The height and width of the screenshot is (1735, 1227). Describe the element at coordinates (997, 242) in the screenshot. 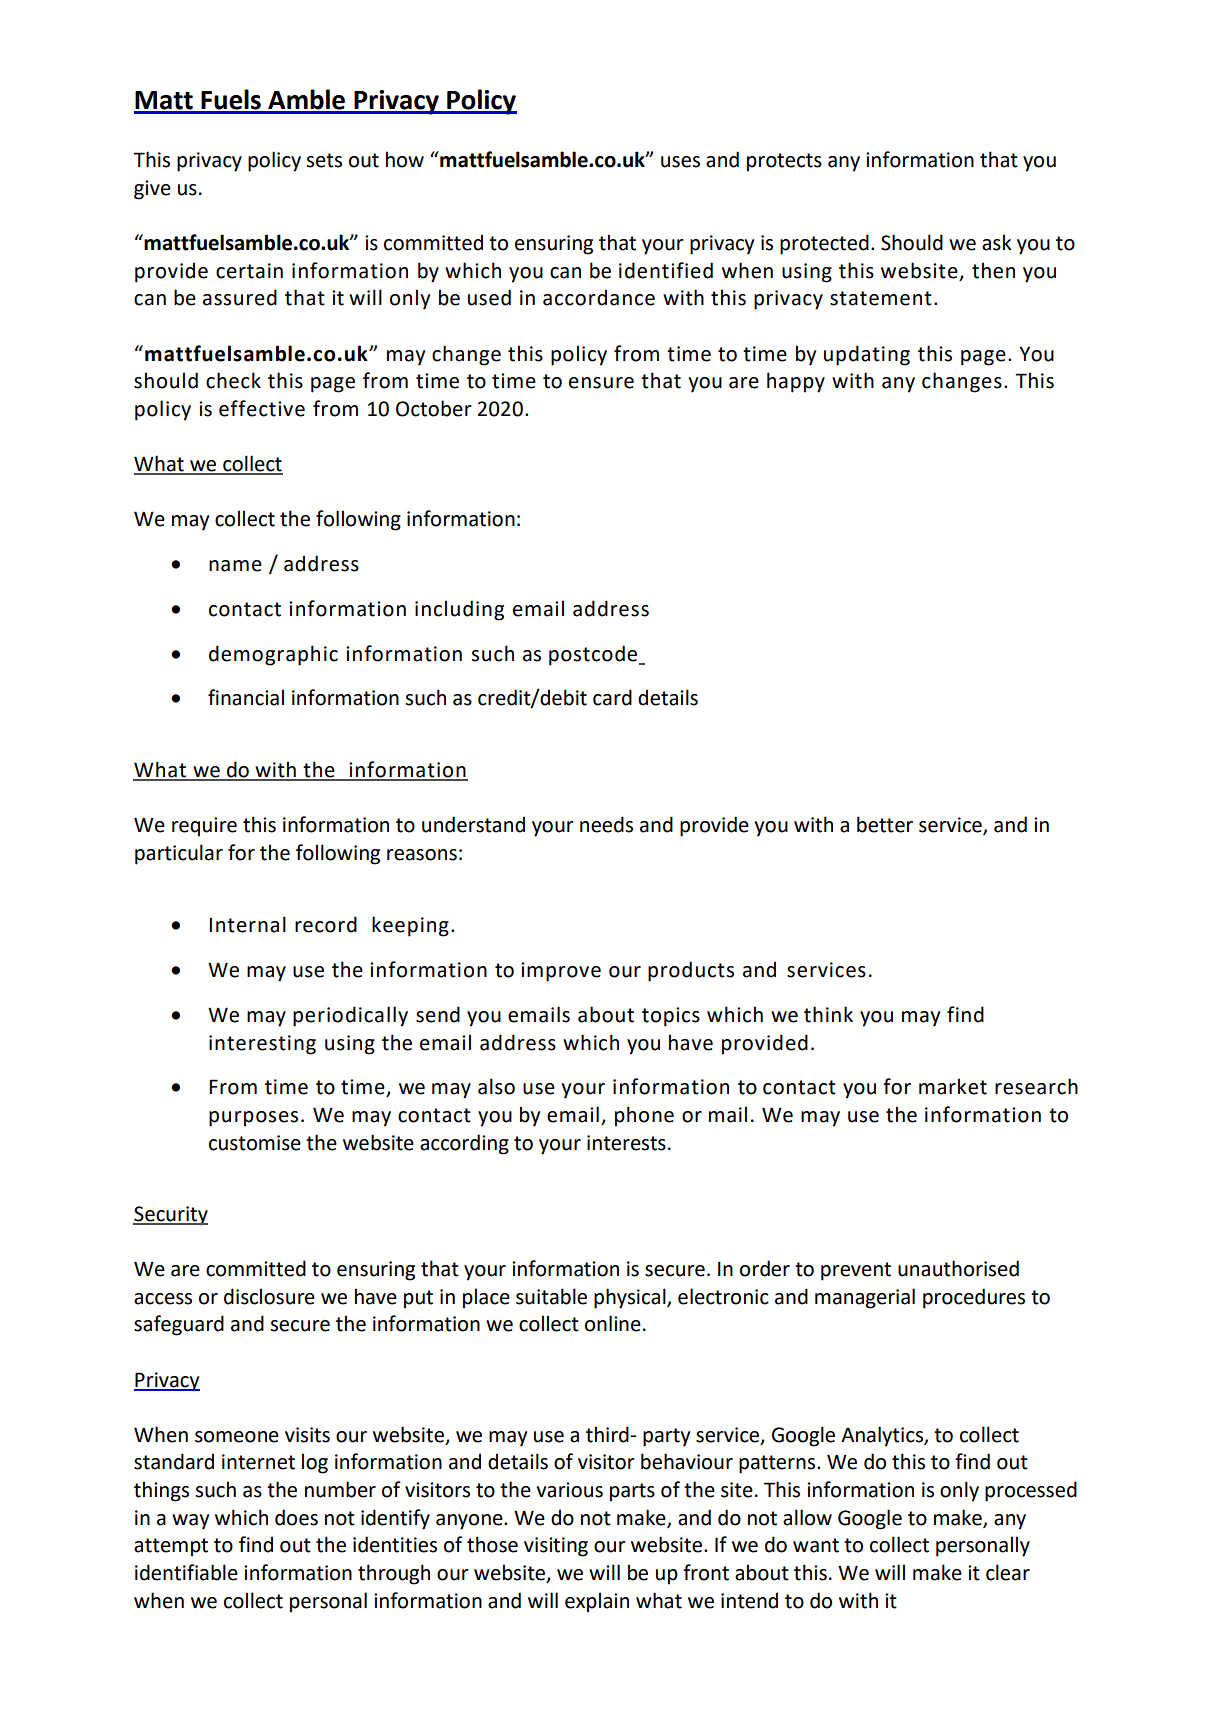

I see `ask` at that location.
